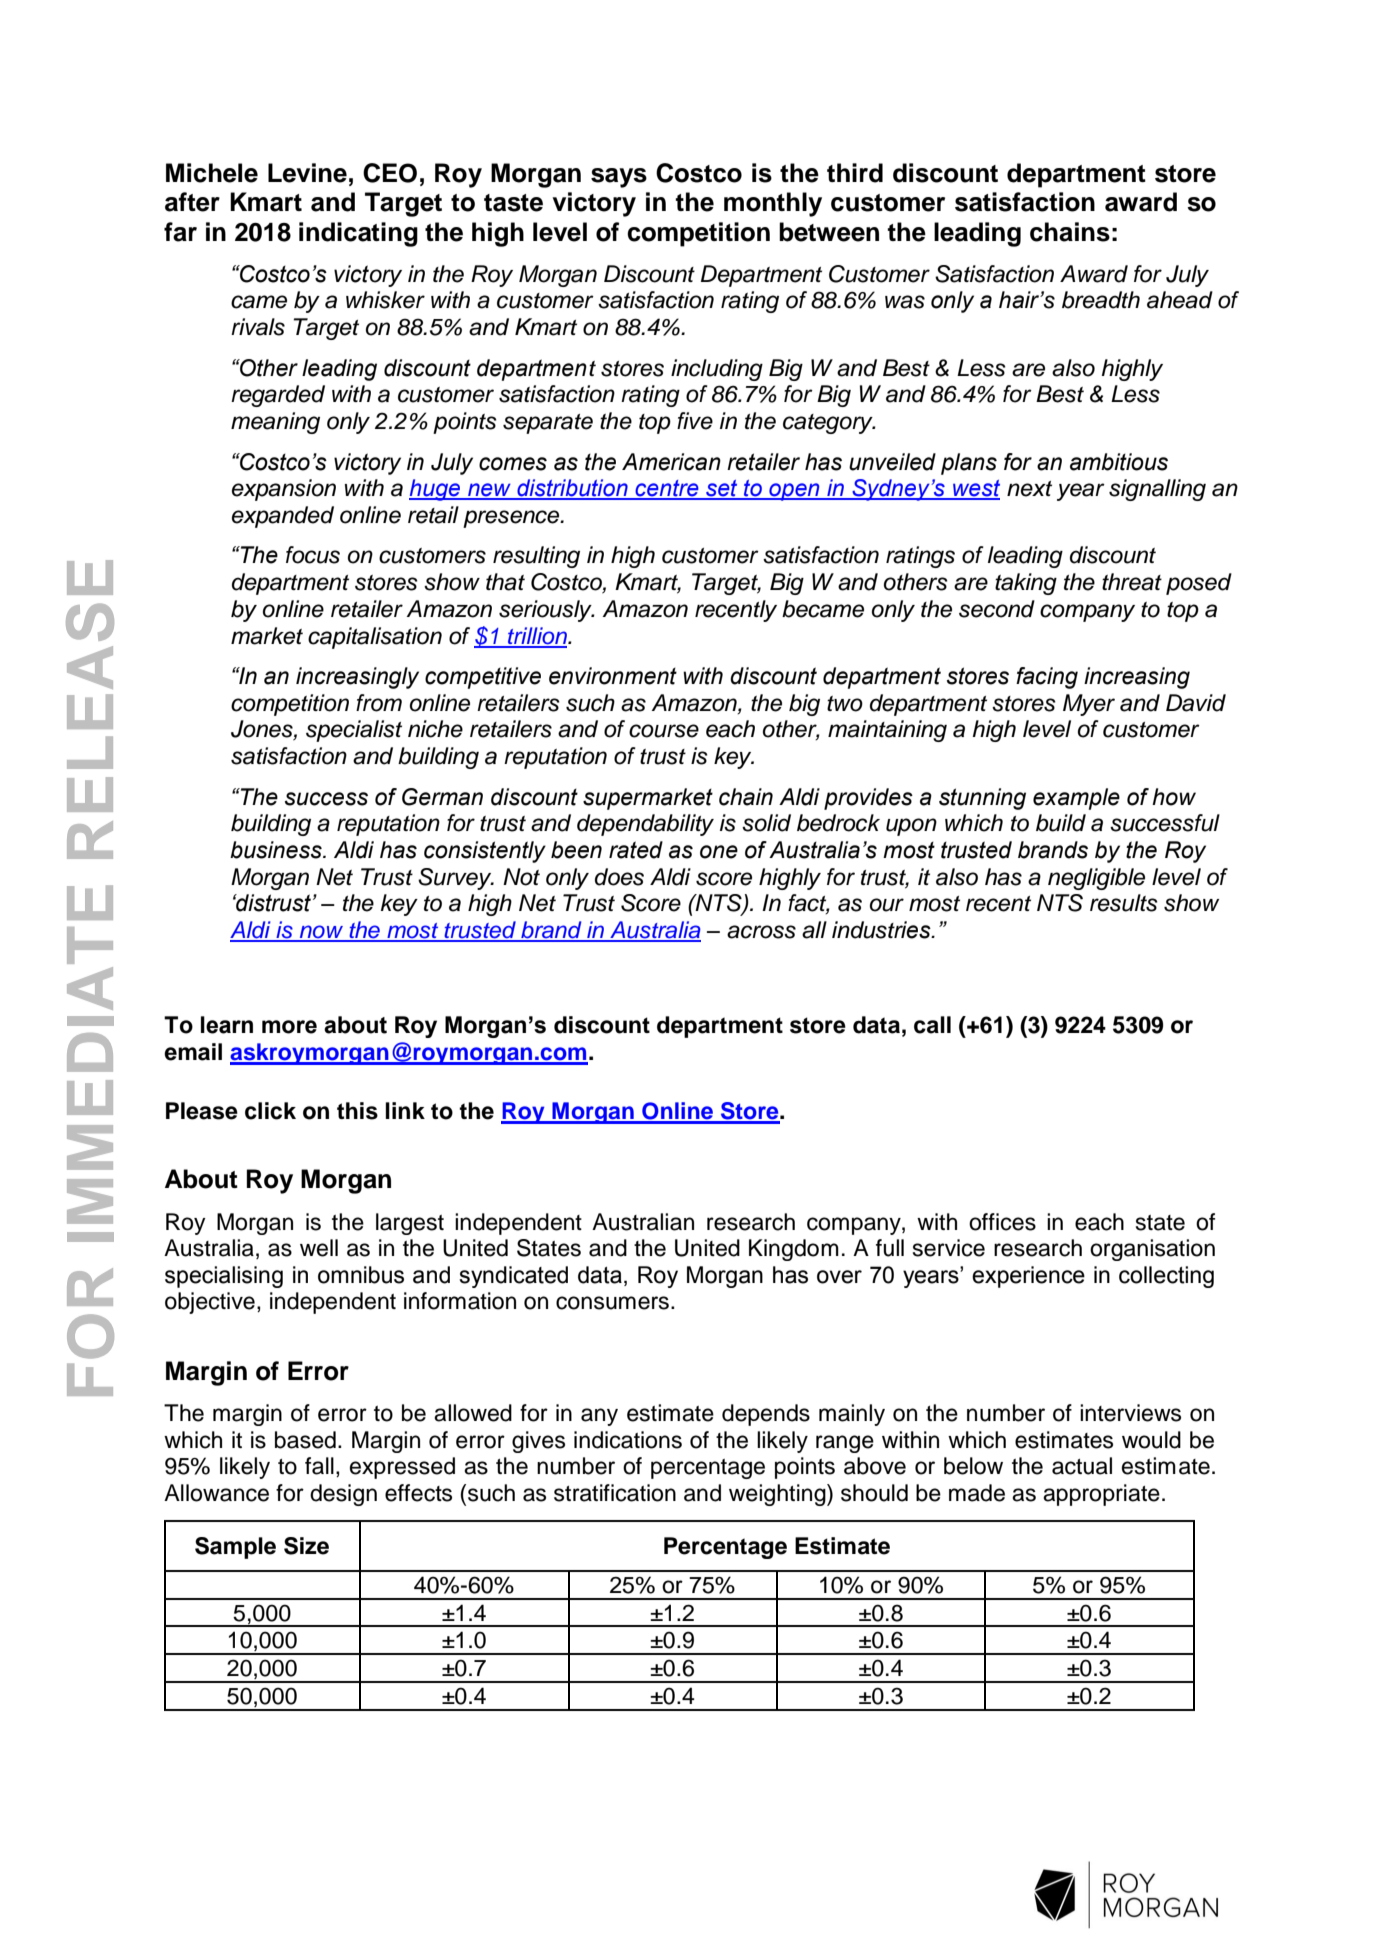 This screenshot has height=1952, width=1381. What do you see at coordinates (773, 204) in the screenshot?
I see `monthly` at bounding box center [773, 204].
